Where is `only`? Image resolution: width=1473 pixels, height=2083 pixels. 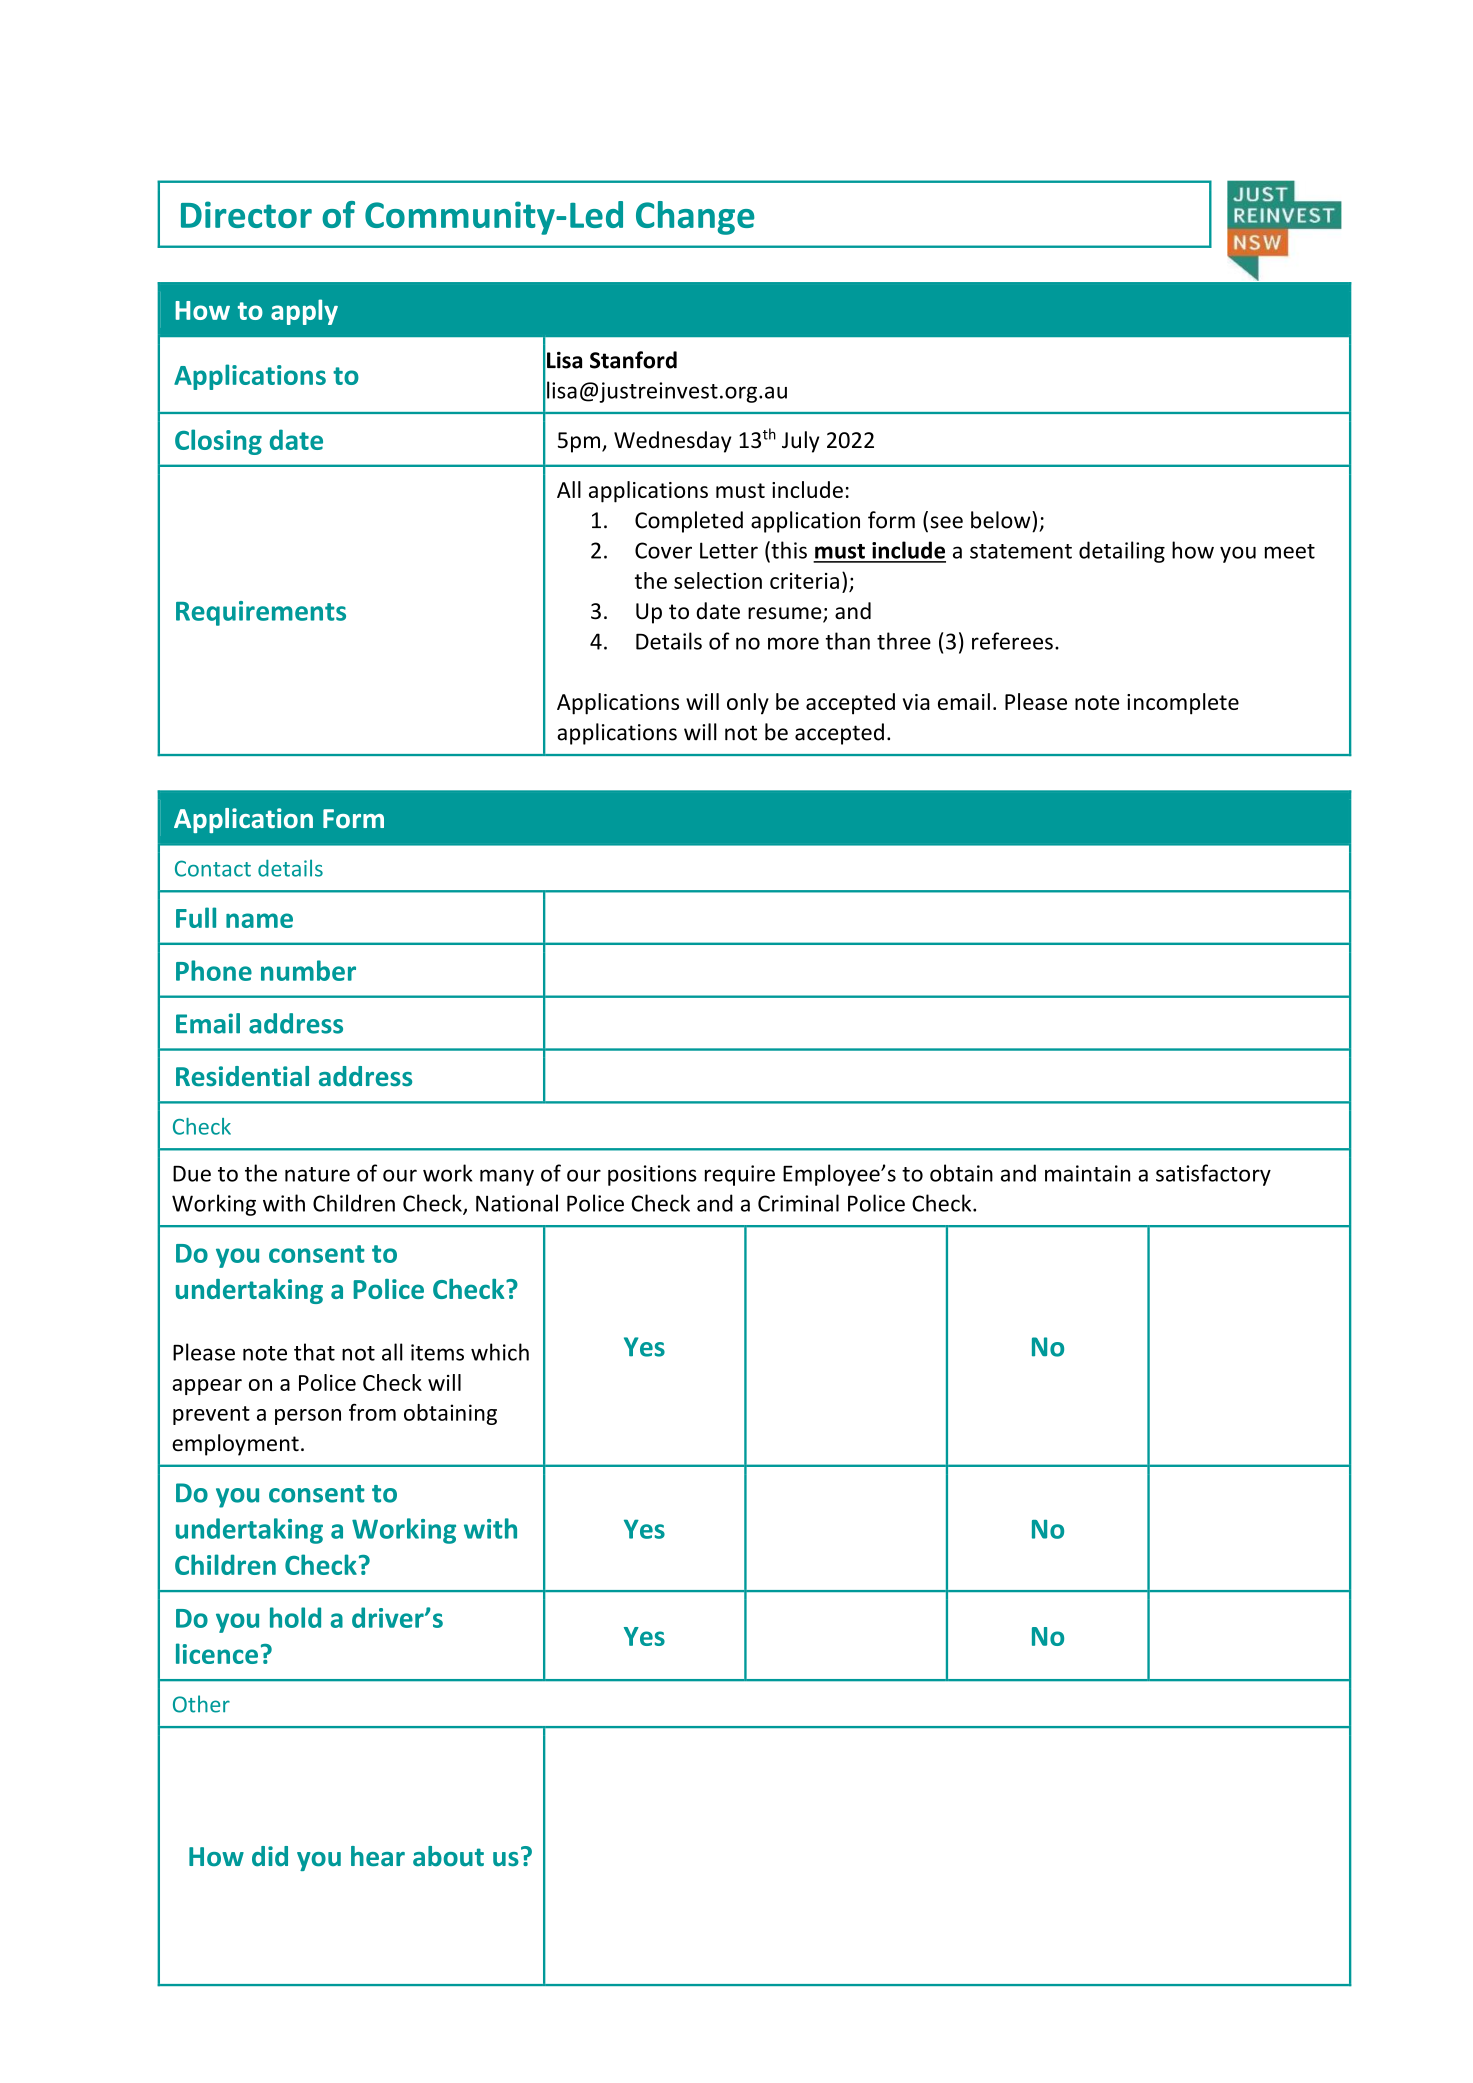 only is located at coordinates (748, 704).
